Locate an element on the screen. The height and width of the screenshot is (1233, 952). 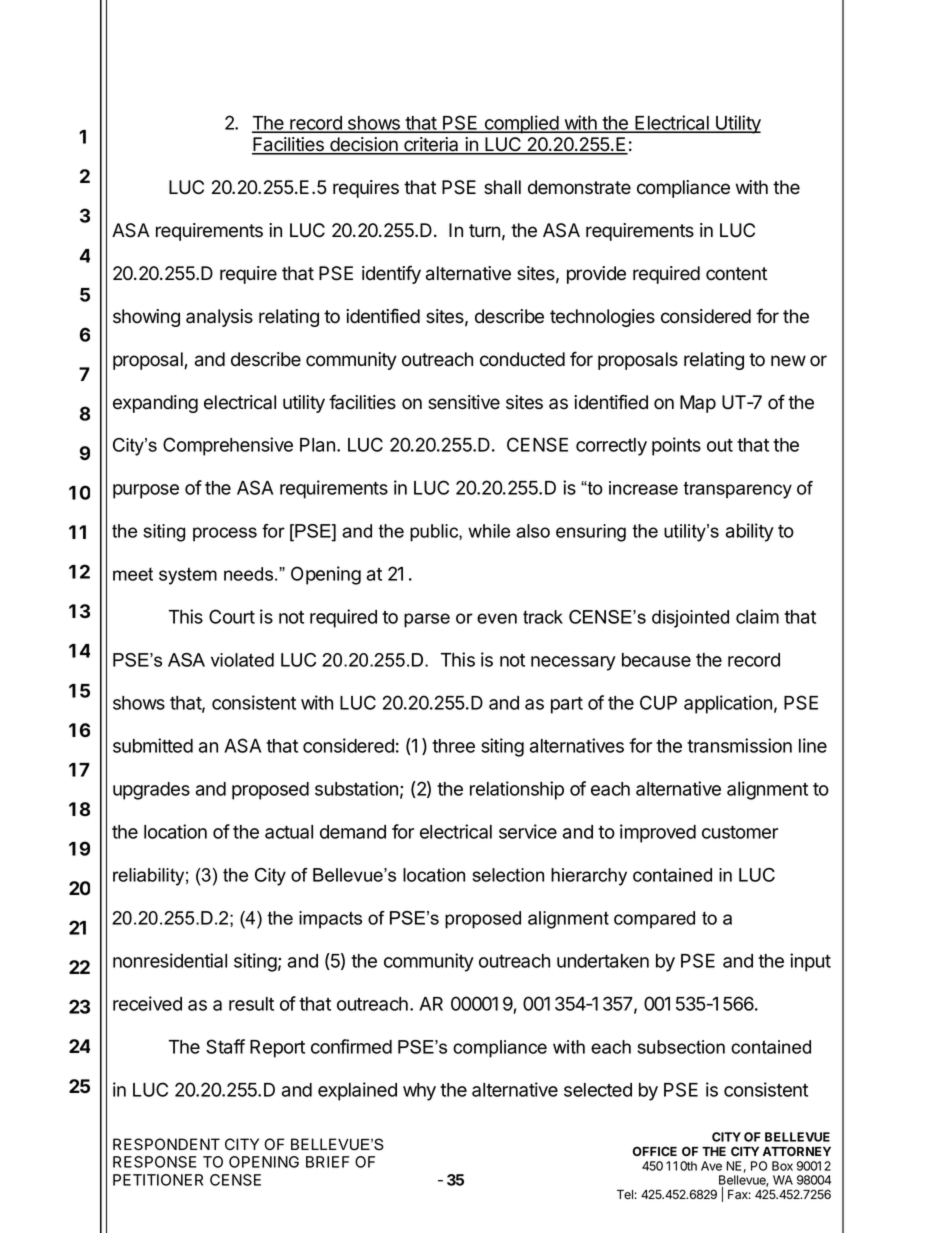
criteria is located at coordinates (431, 145).
